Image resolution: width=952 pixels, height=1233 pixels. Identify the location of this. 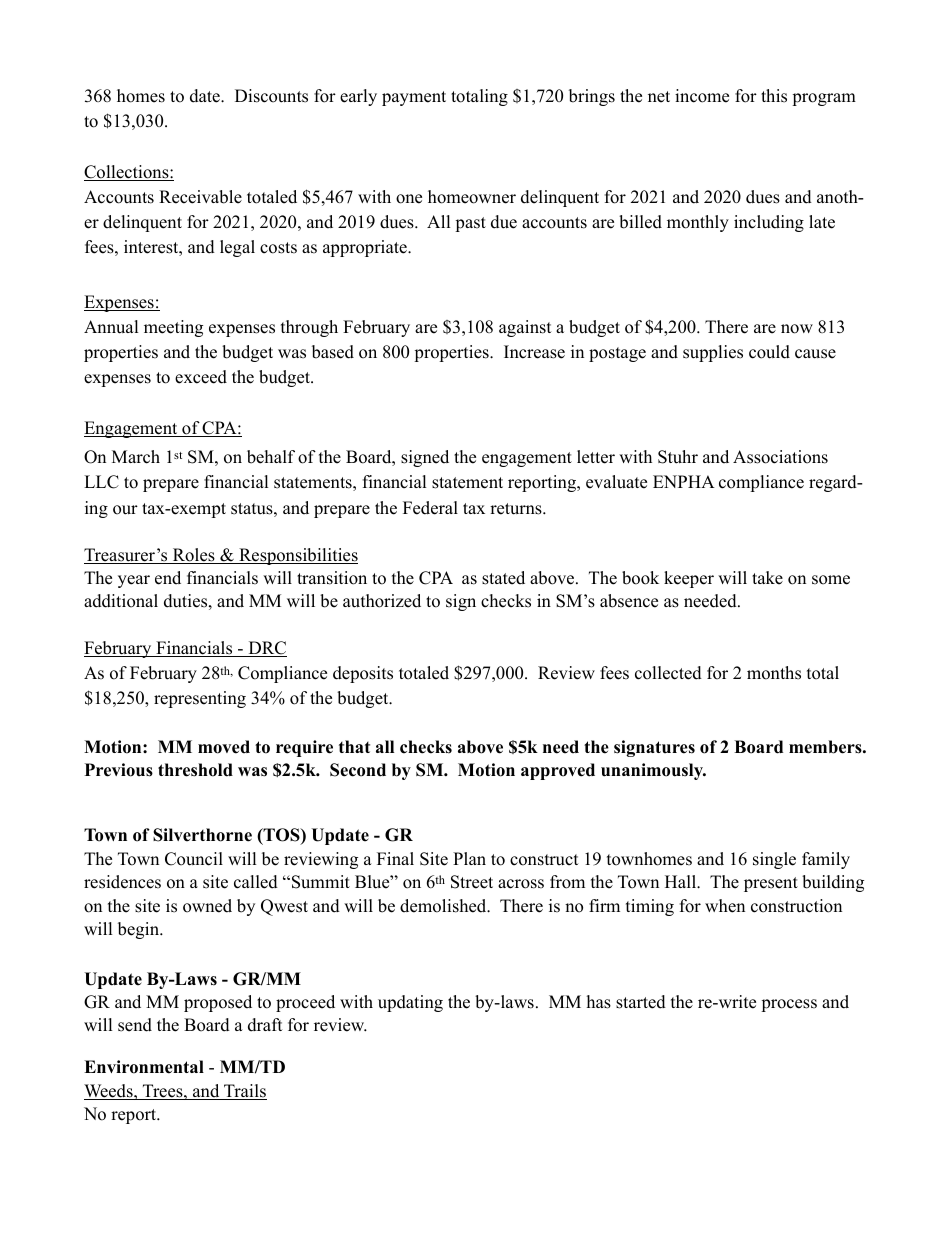
(774, 96).
